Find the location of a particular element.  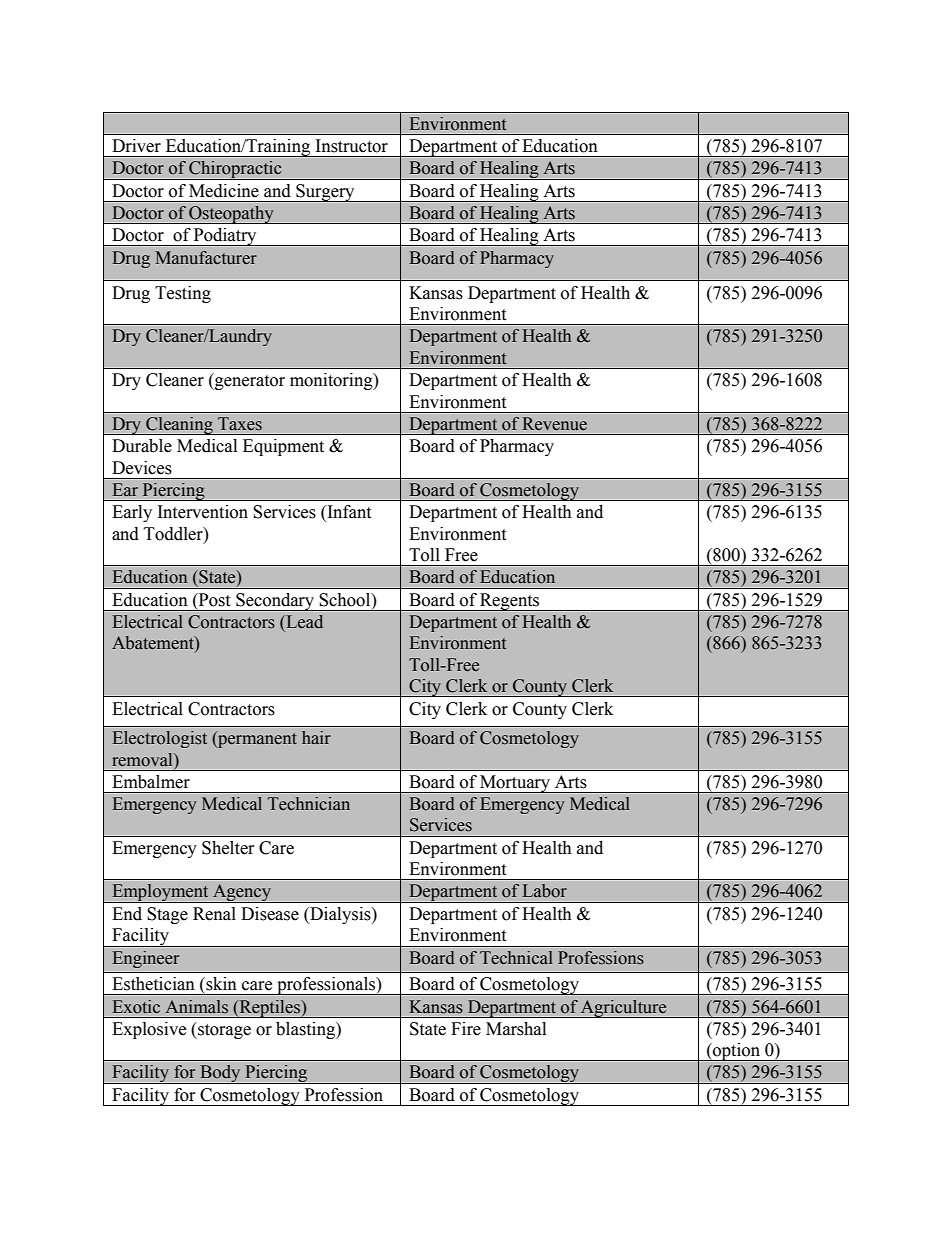

Cleaning is located at coordinates (179, 426).
